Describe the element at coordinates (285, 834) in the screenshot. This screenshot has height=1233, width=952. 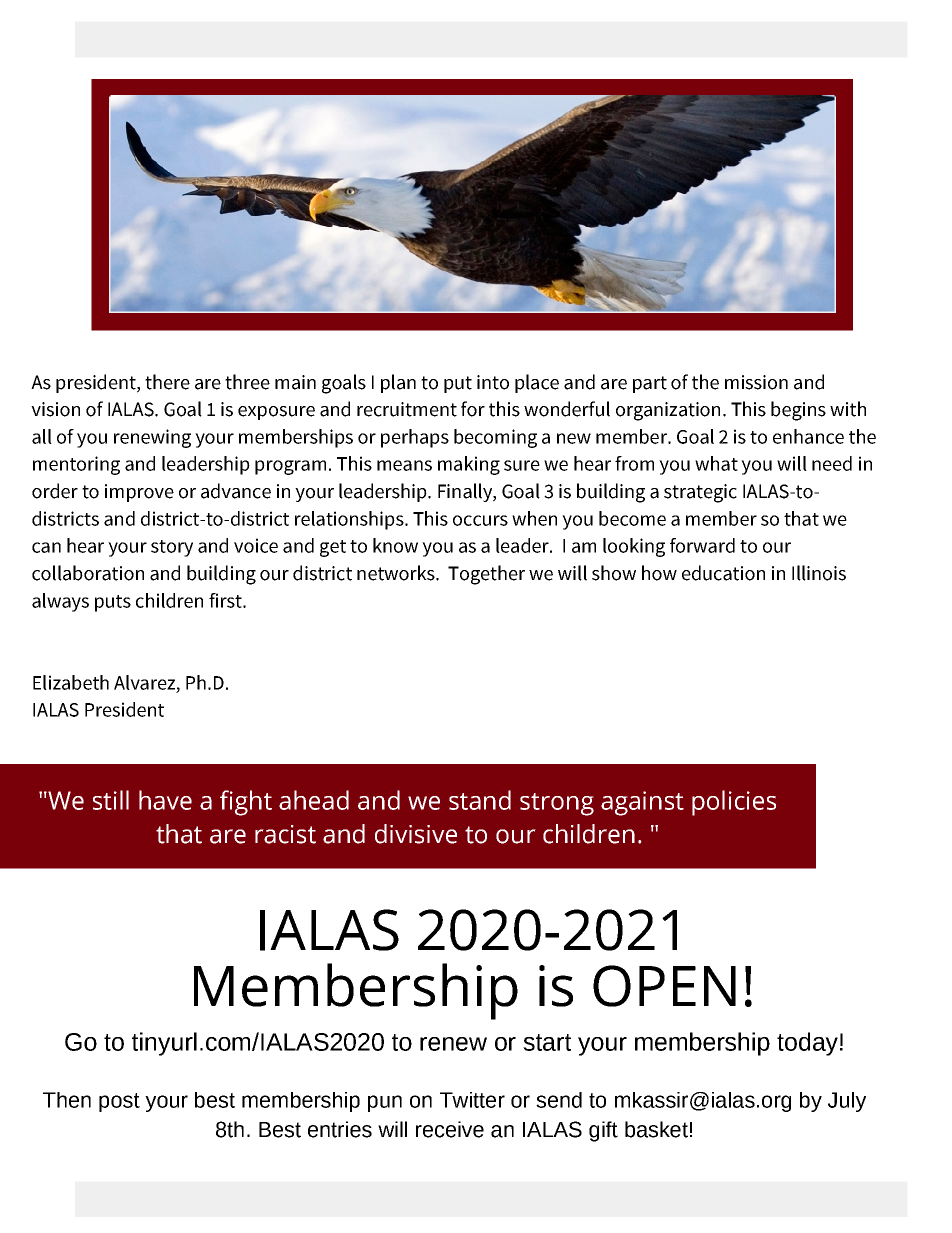
I see `racist` at that location.
